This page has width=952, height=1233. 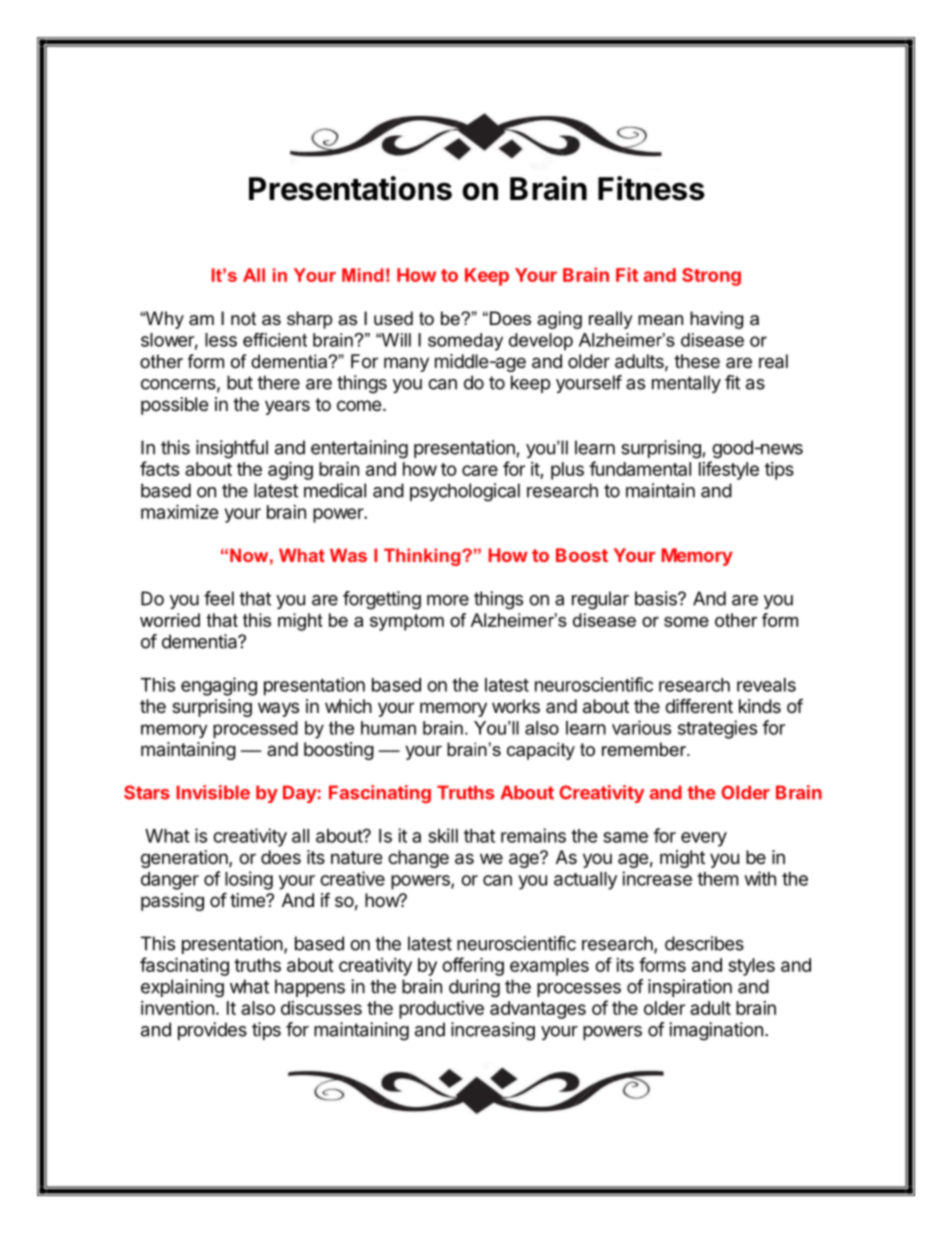 What do you see at coordinates (729, 470) in the page?
I see `lifestyle` at bounding box center [729, 470].
